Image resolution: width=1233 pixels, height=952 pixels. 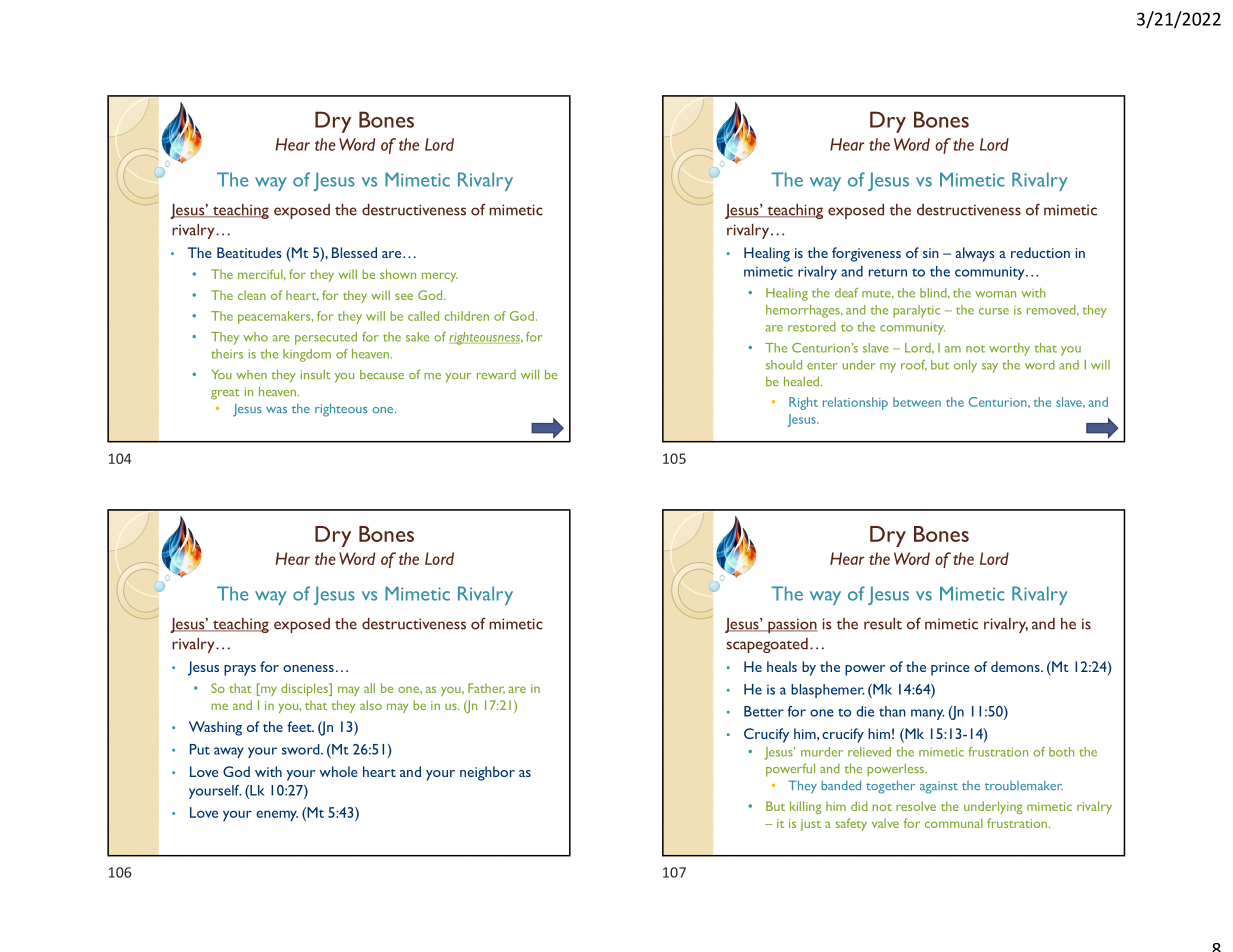 What do you see at coordinates (354, 252) in the screenshot?
I see `Blessed` at bounding box center [354, 252].
